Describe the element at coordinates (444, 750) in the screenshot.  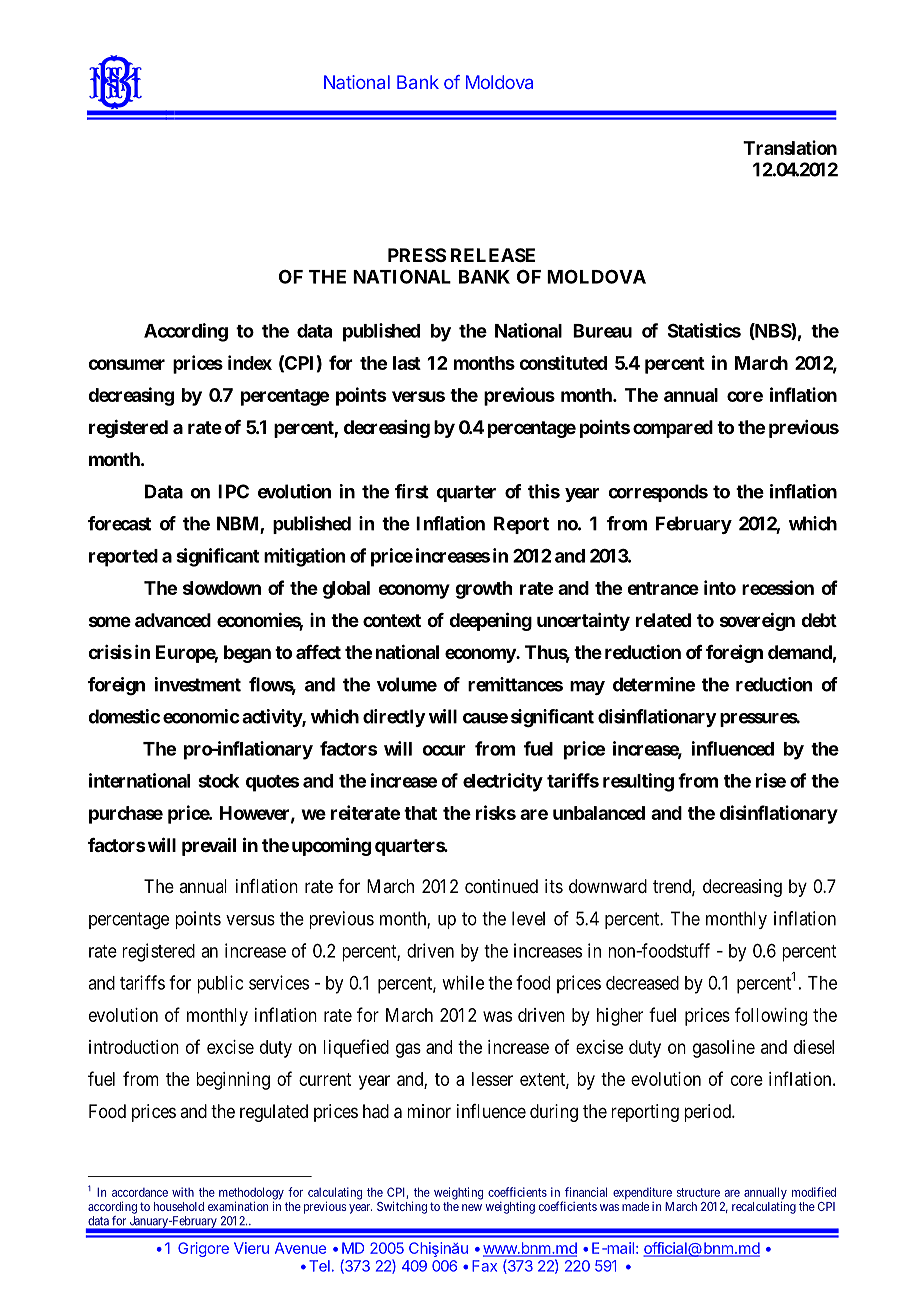
I see `occur` at that location.
